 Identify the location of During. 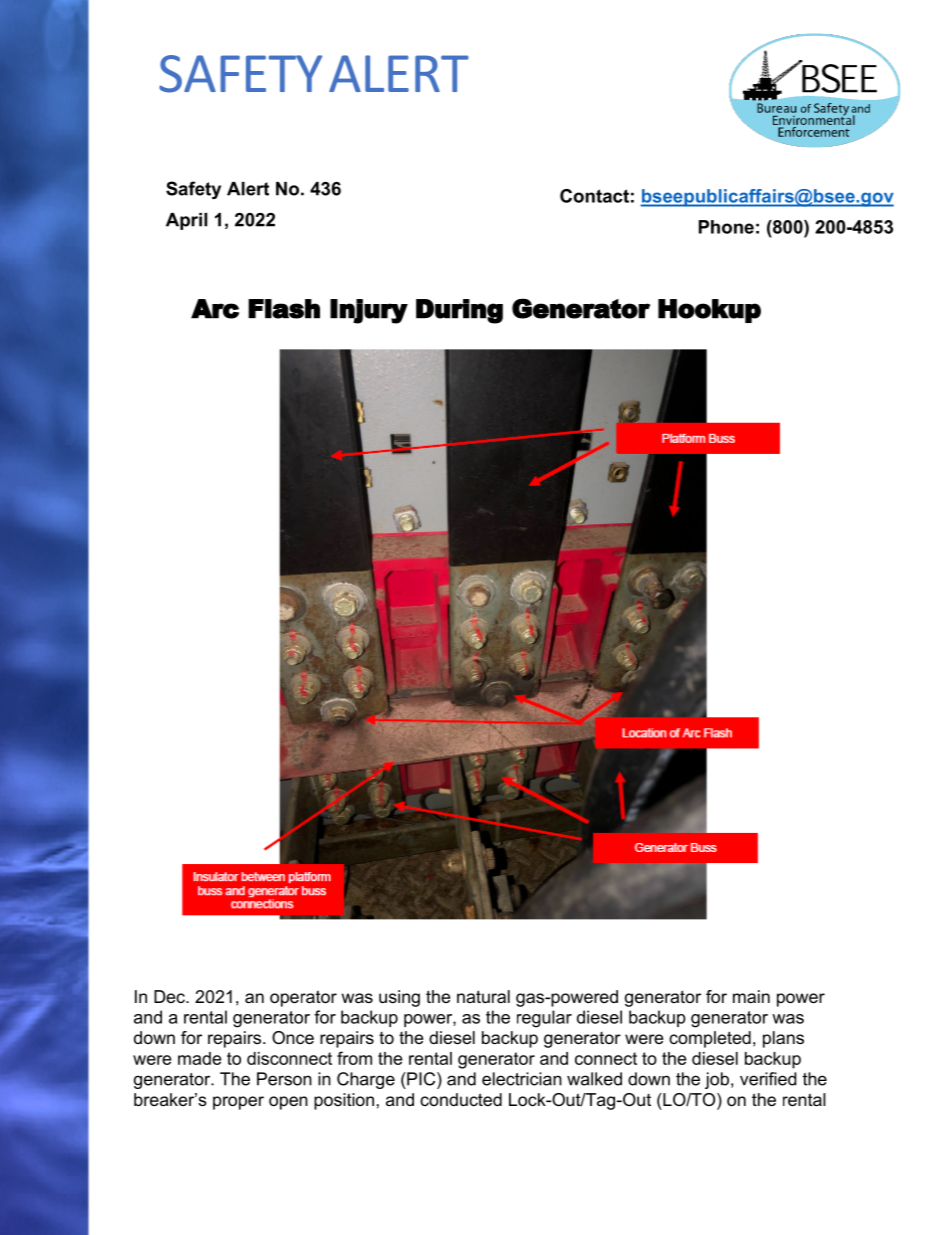
(459, 311).
